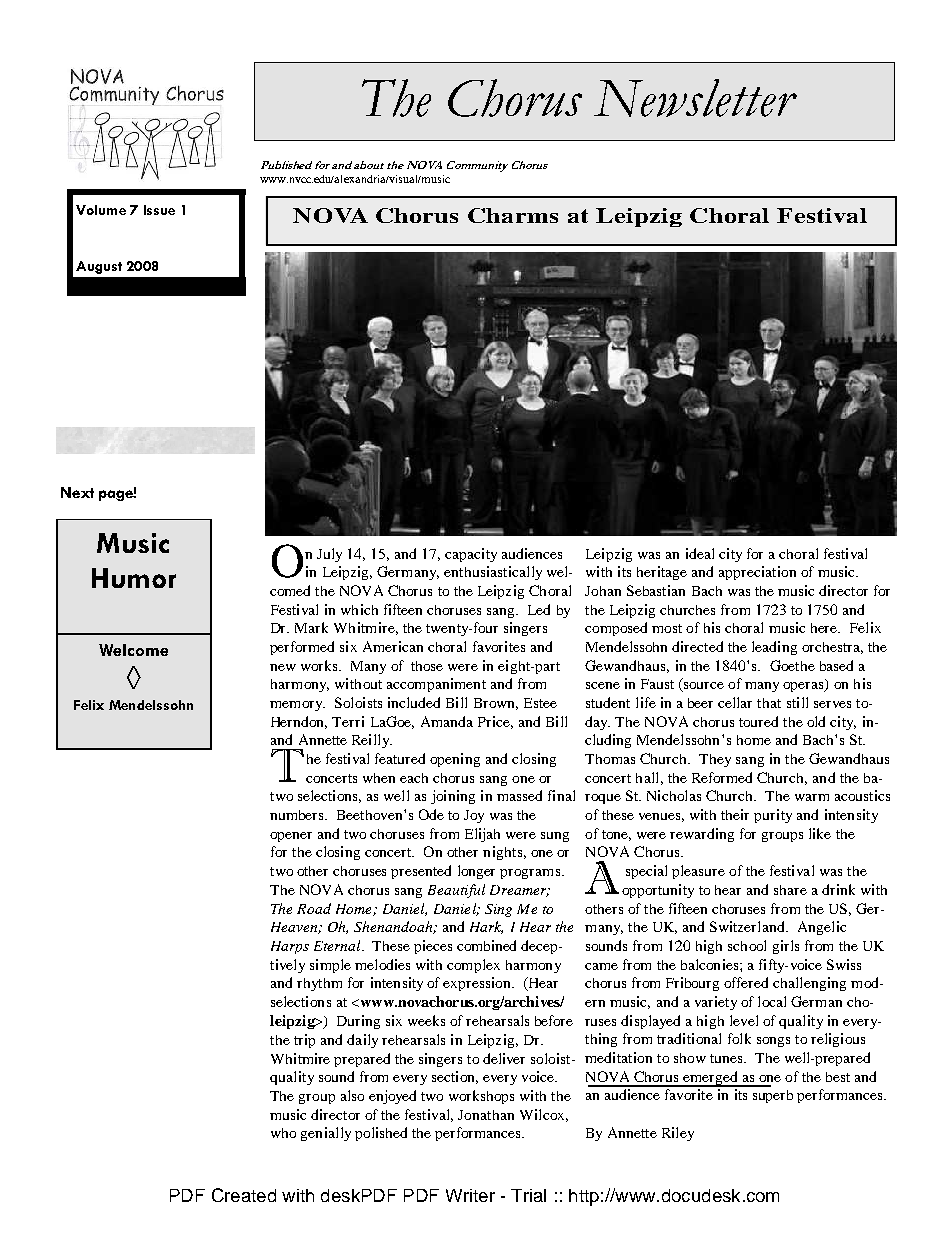 This screenshot has height=1233, width=952. What do you see at coordinates (455, 760) in the screenshot?
I see `opening` at bounding box center [455, 760].
